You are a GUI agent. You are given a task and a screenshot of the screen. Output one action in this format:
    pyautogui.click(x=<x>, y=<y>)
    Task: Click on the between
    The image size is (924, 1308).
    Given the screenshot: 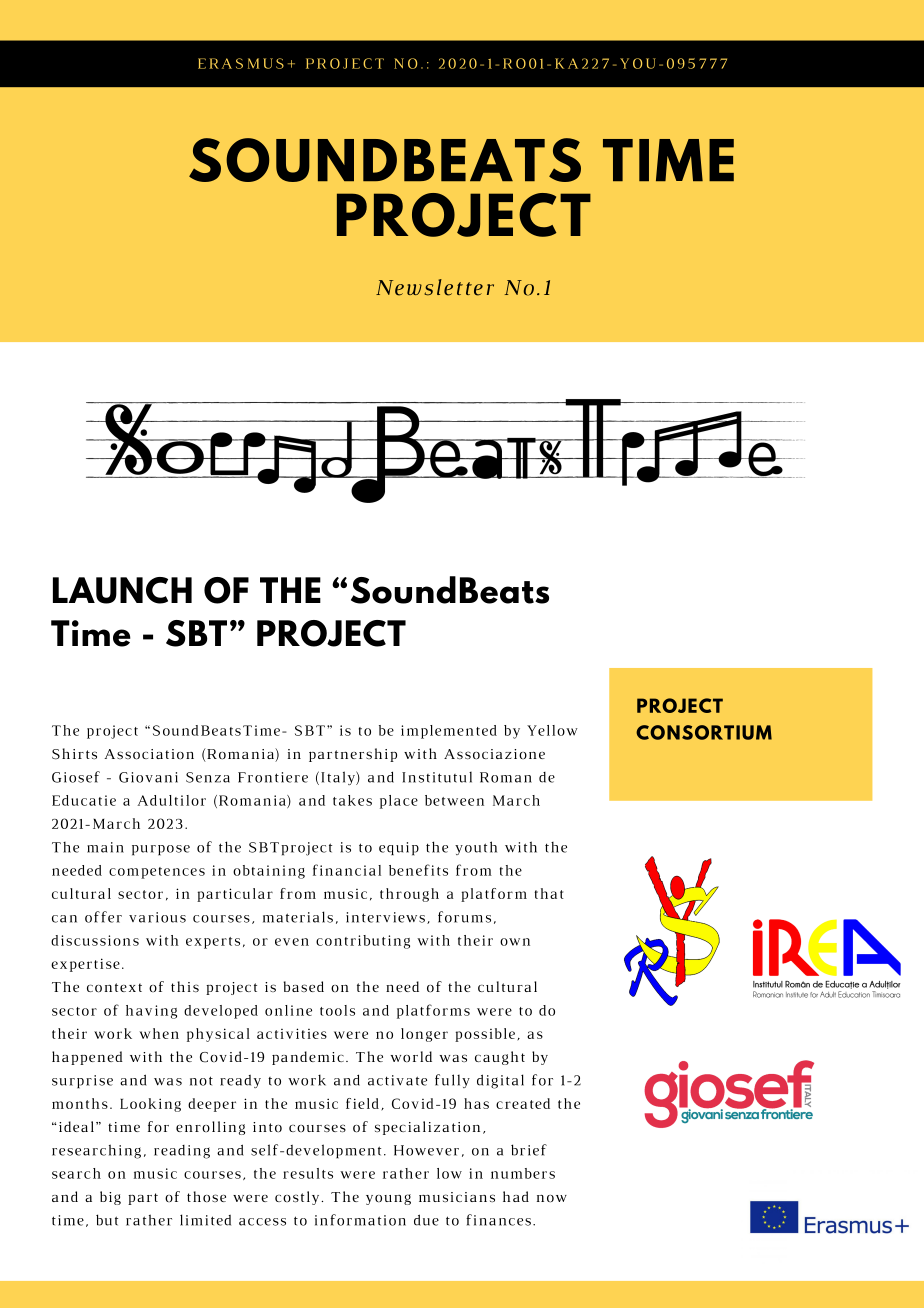 What is the action you would take?
    pyautogui.click(x=454, y=800)
